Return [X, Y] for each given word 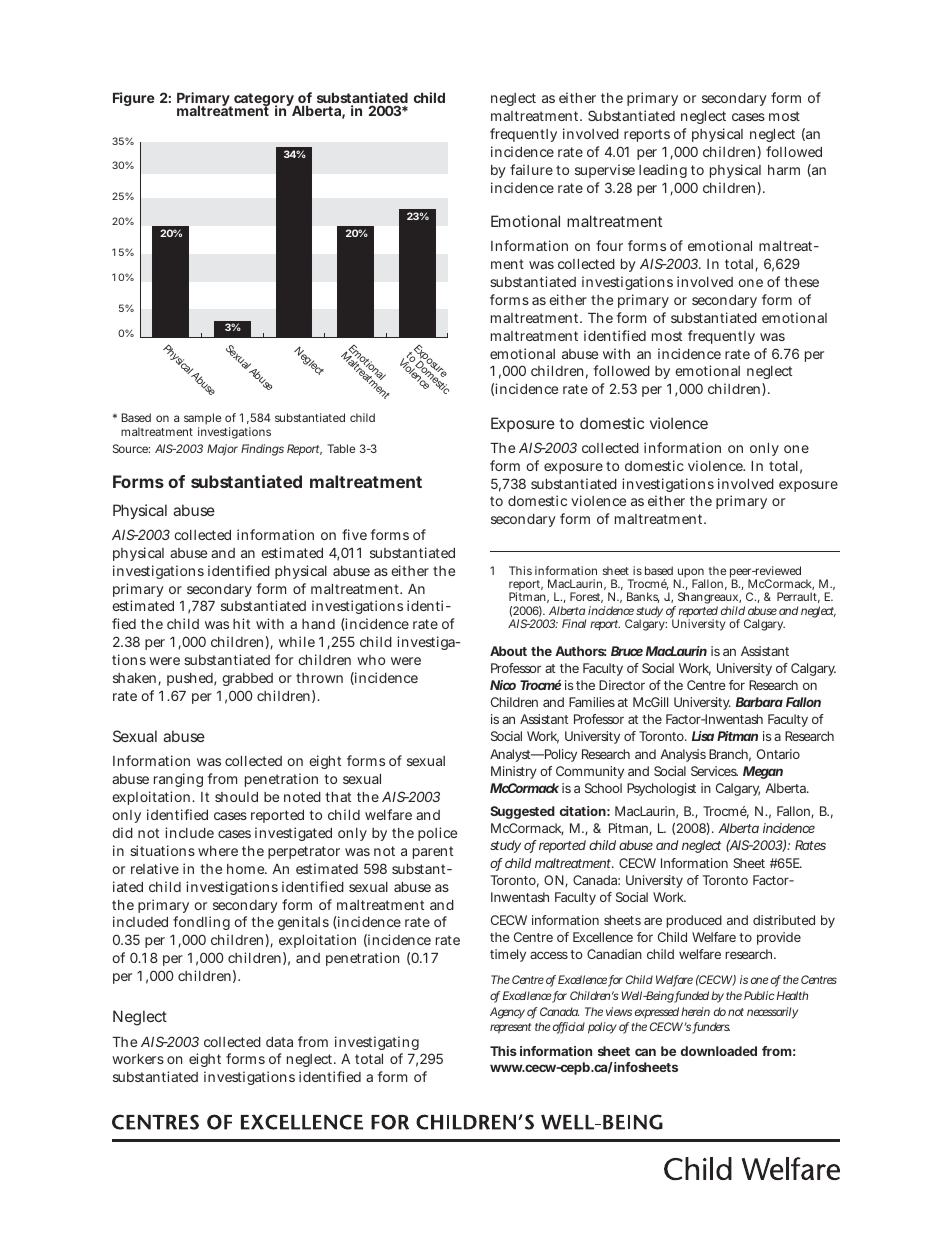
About [508, 651]
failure [531, 169]
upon [690, 574]
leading [663, 171]
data [279, 1042]
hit [241, 623]
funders [711, 1028]
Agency [507, 1013]
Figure [134, 99]
